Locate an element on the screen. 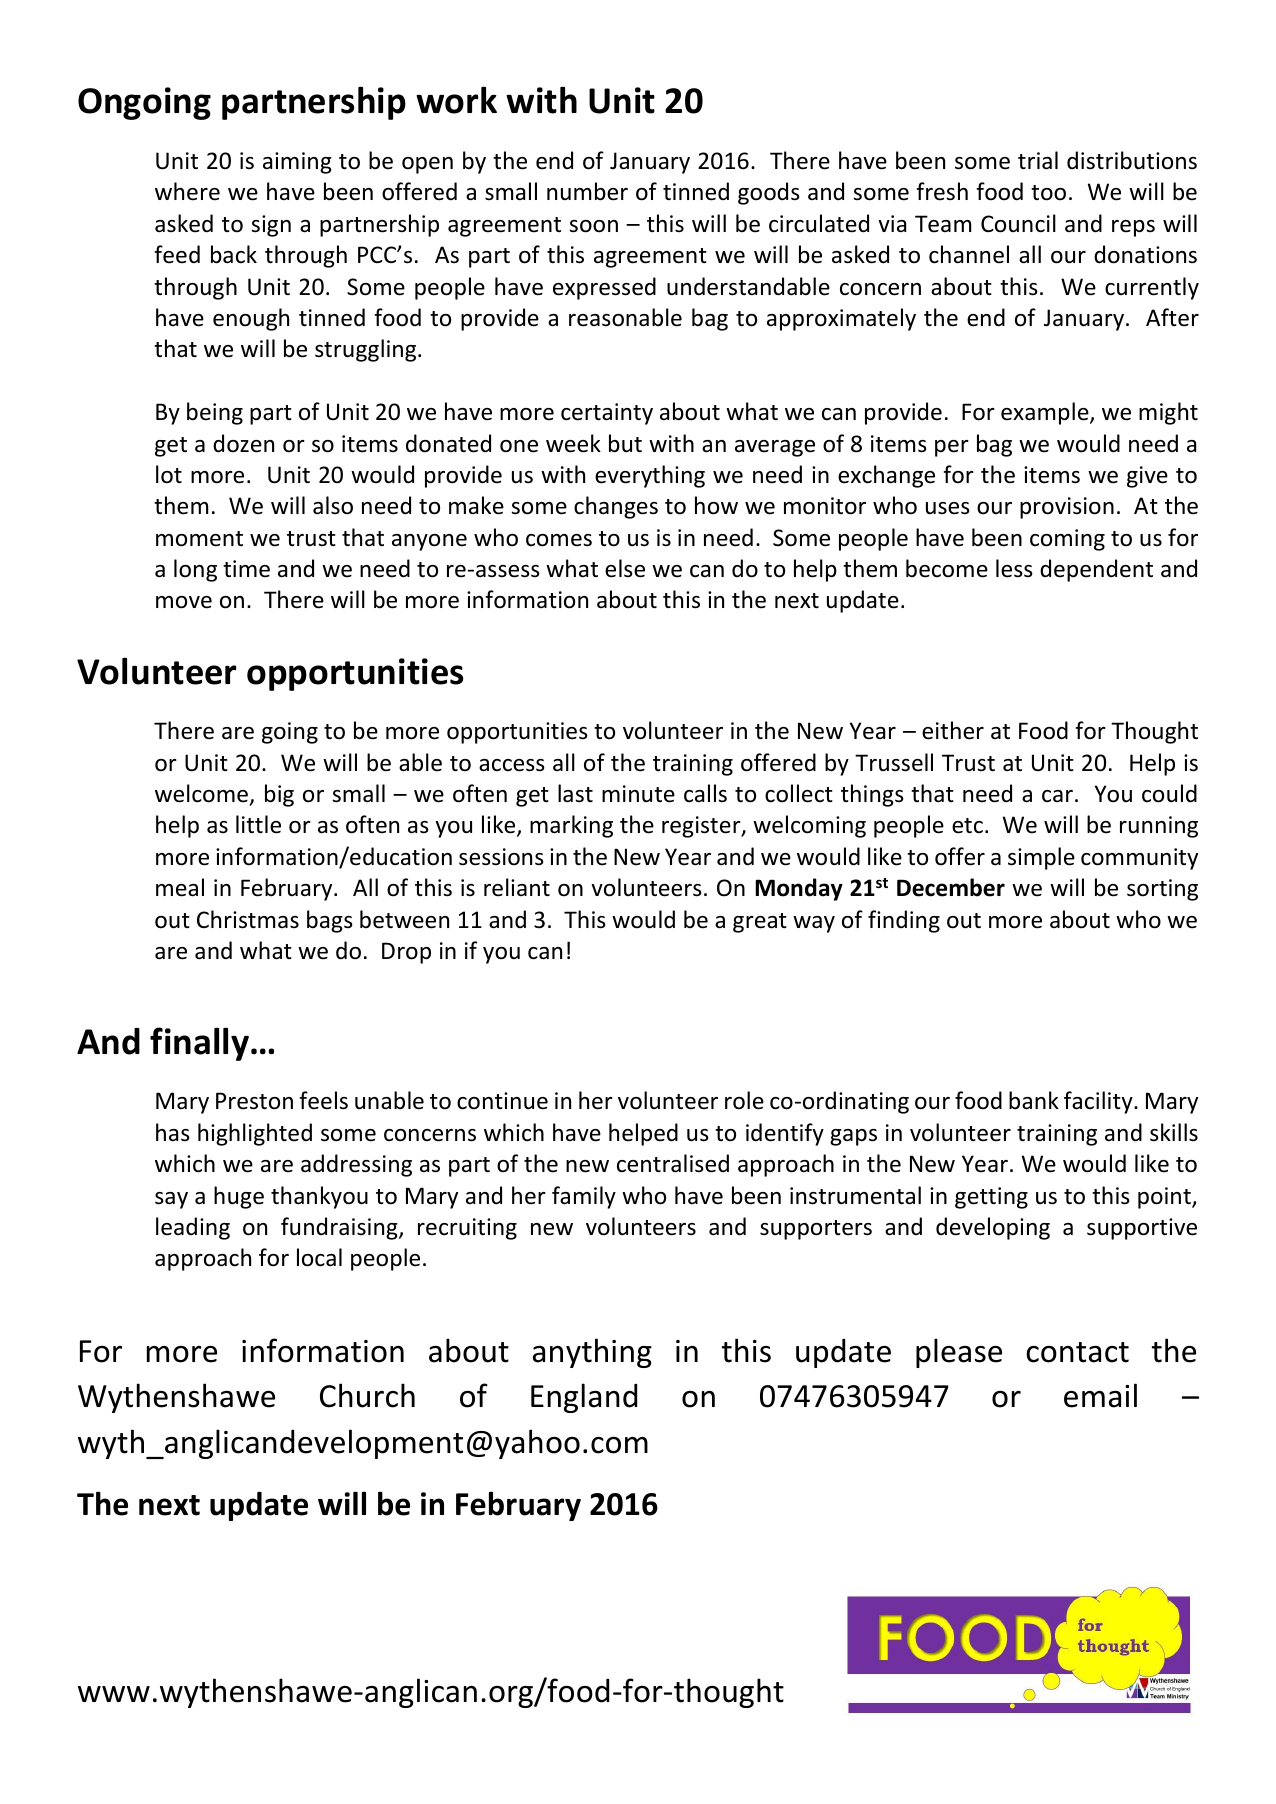 This screenshot has height=1804, width=1276. anything is located at coordinates (592, 1353).
